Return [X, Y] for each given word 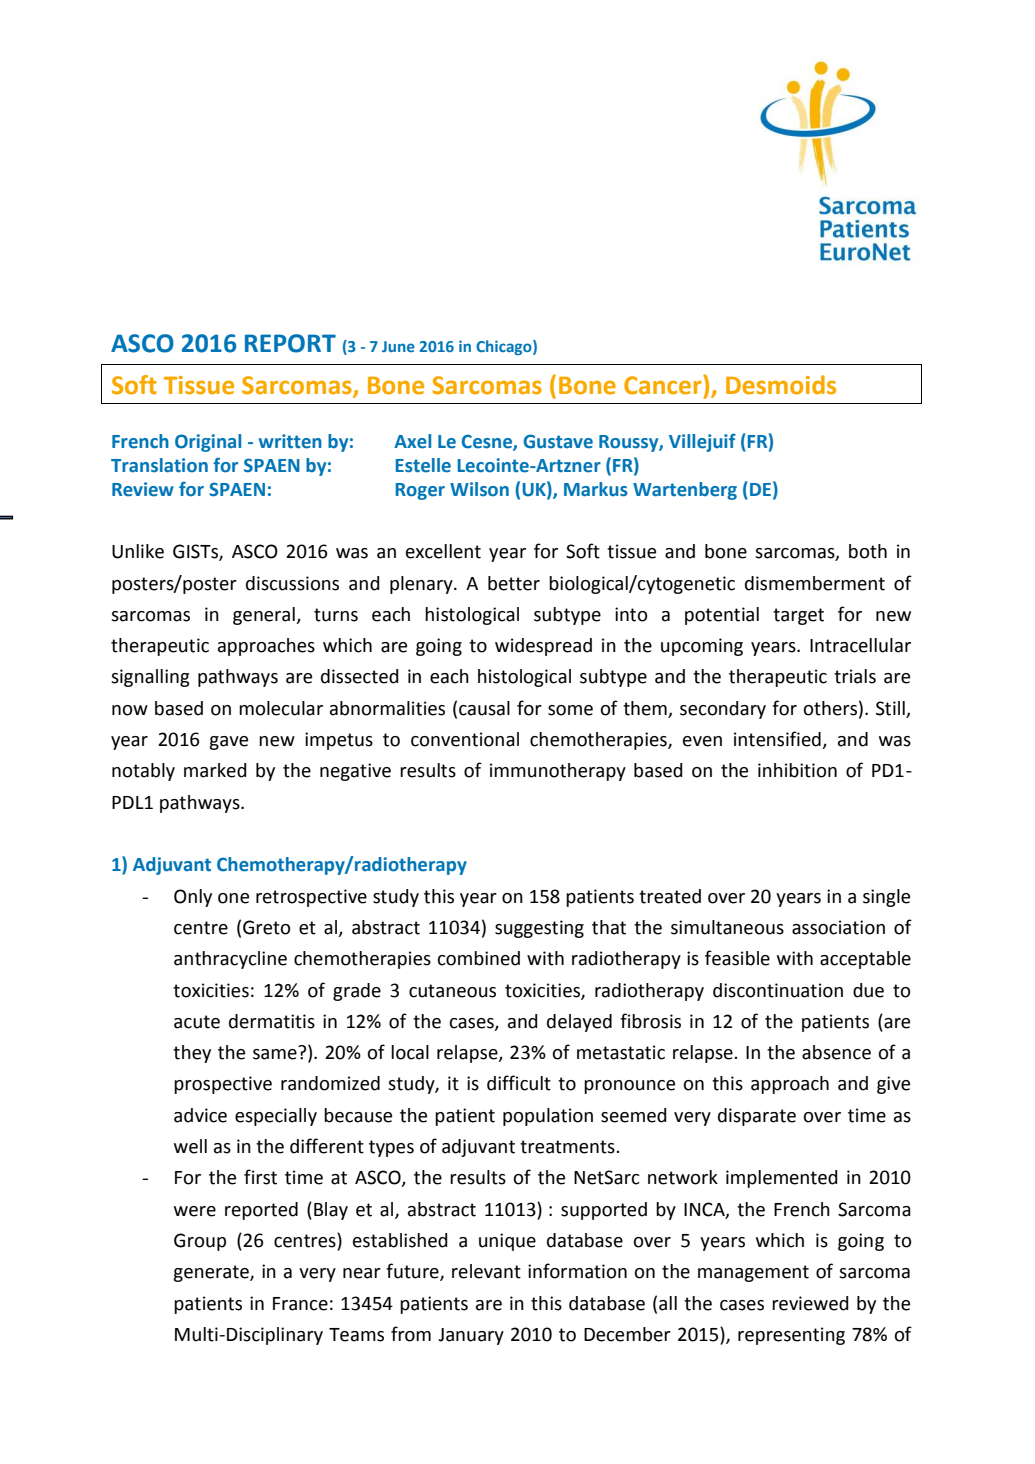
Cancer [664, 385]
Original [208, 443]
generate [212, 1273]
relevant [486, 1271]
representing [791, 1336]
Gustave [558, 441]
